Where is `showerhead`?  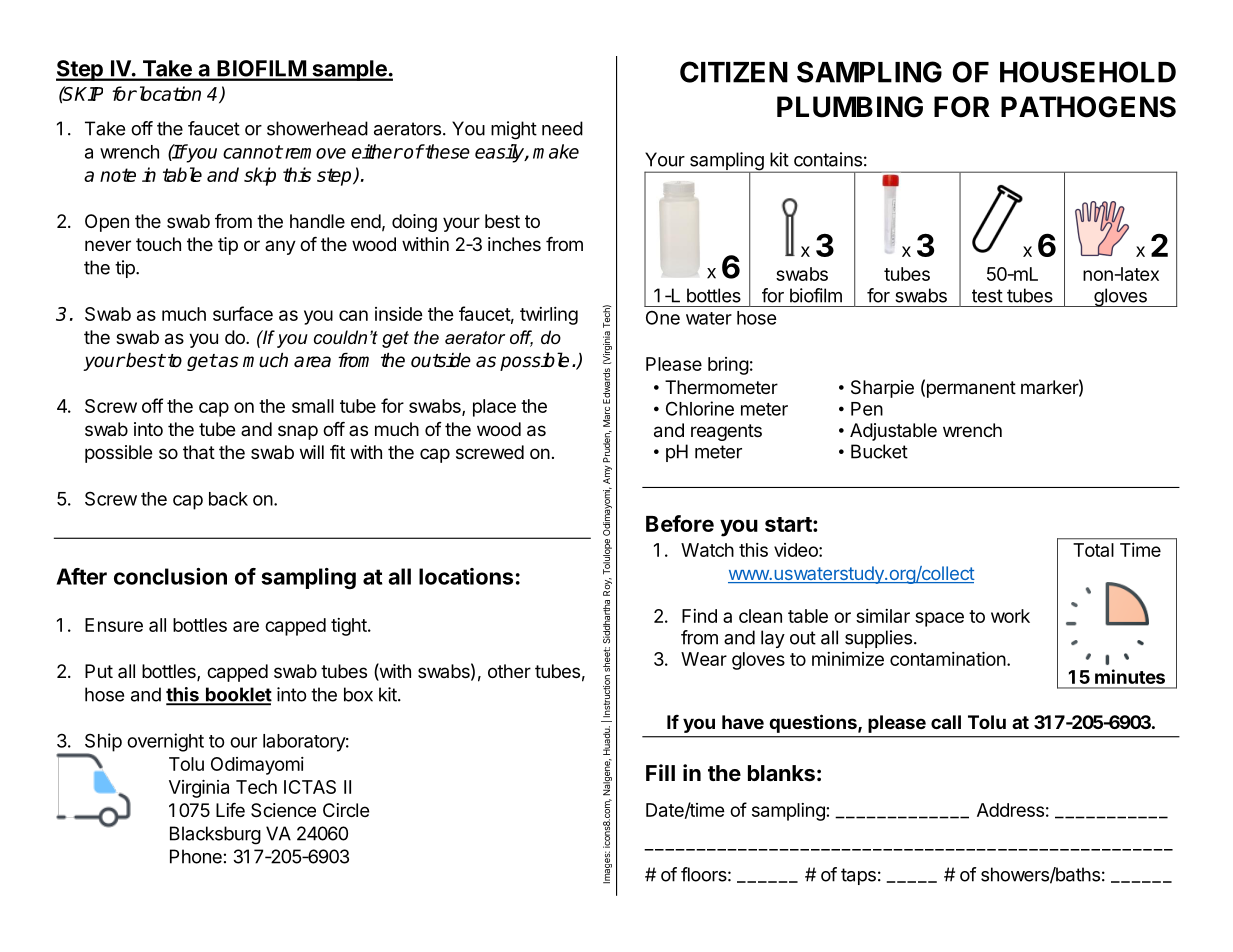 showerhead is located at coordinates (317, 128).
